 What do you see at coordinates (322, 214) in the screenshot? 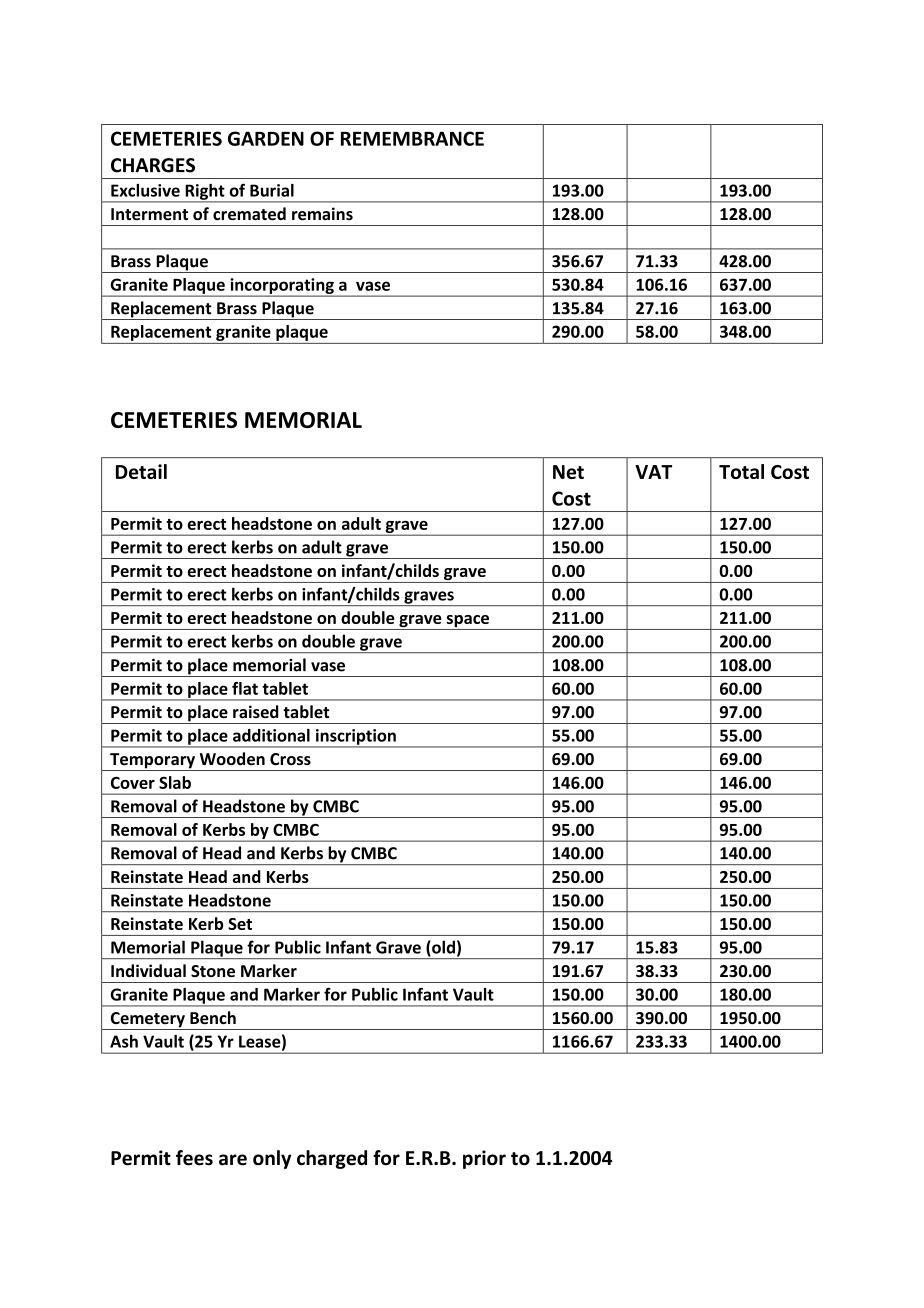
I see `remains` at bounding box center [322, 214].
